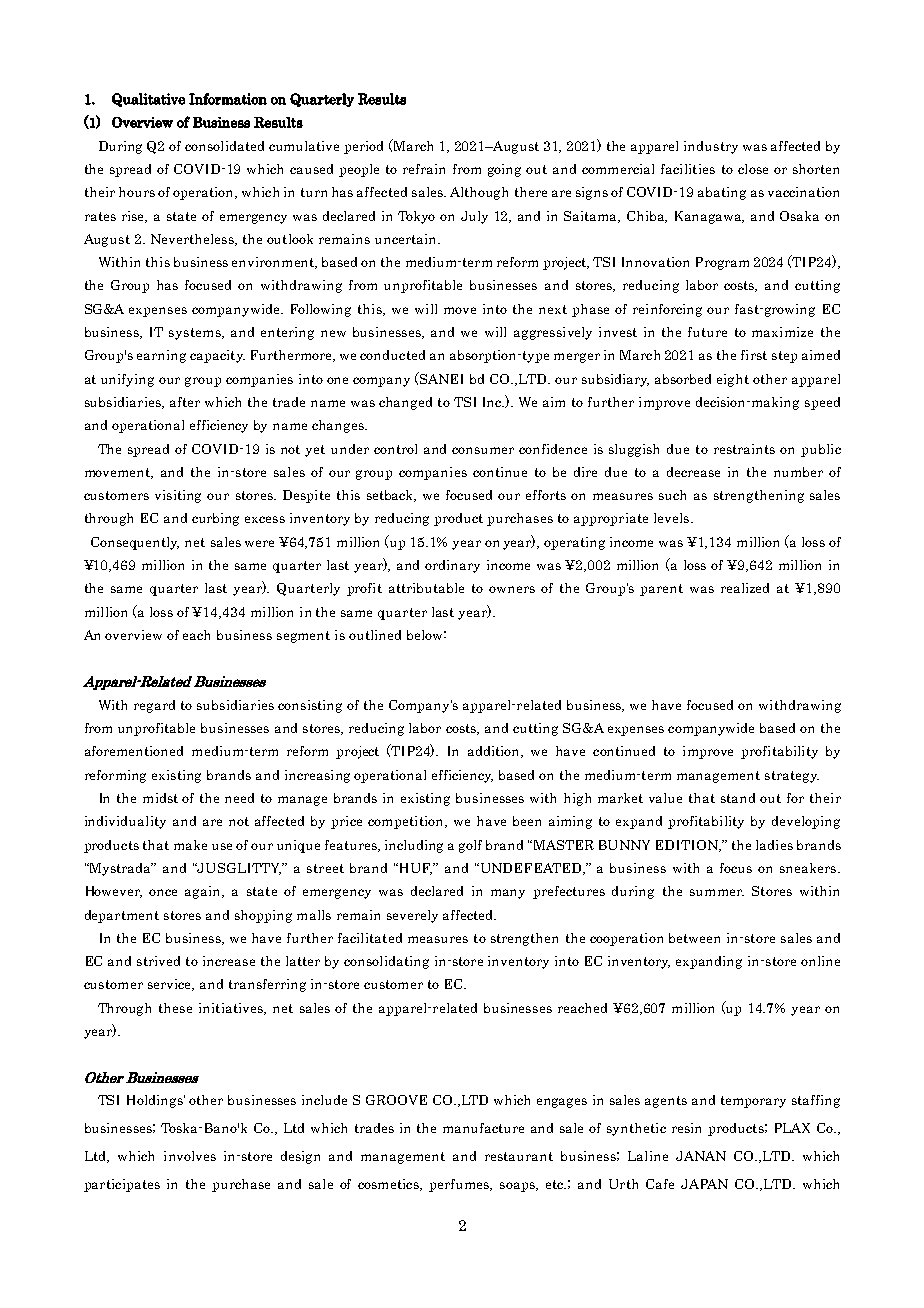 Image resolution: width=924 pixels, height=1308 pixels. What do you see at coordinates (426, 588) in the document?
I see `attributable` at bounding box center [426, 588].
